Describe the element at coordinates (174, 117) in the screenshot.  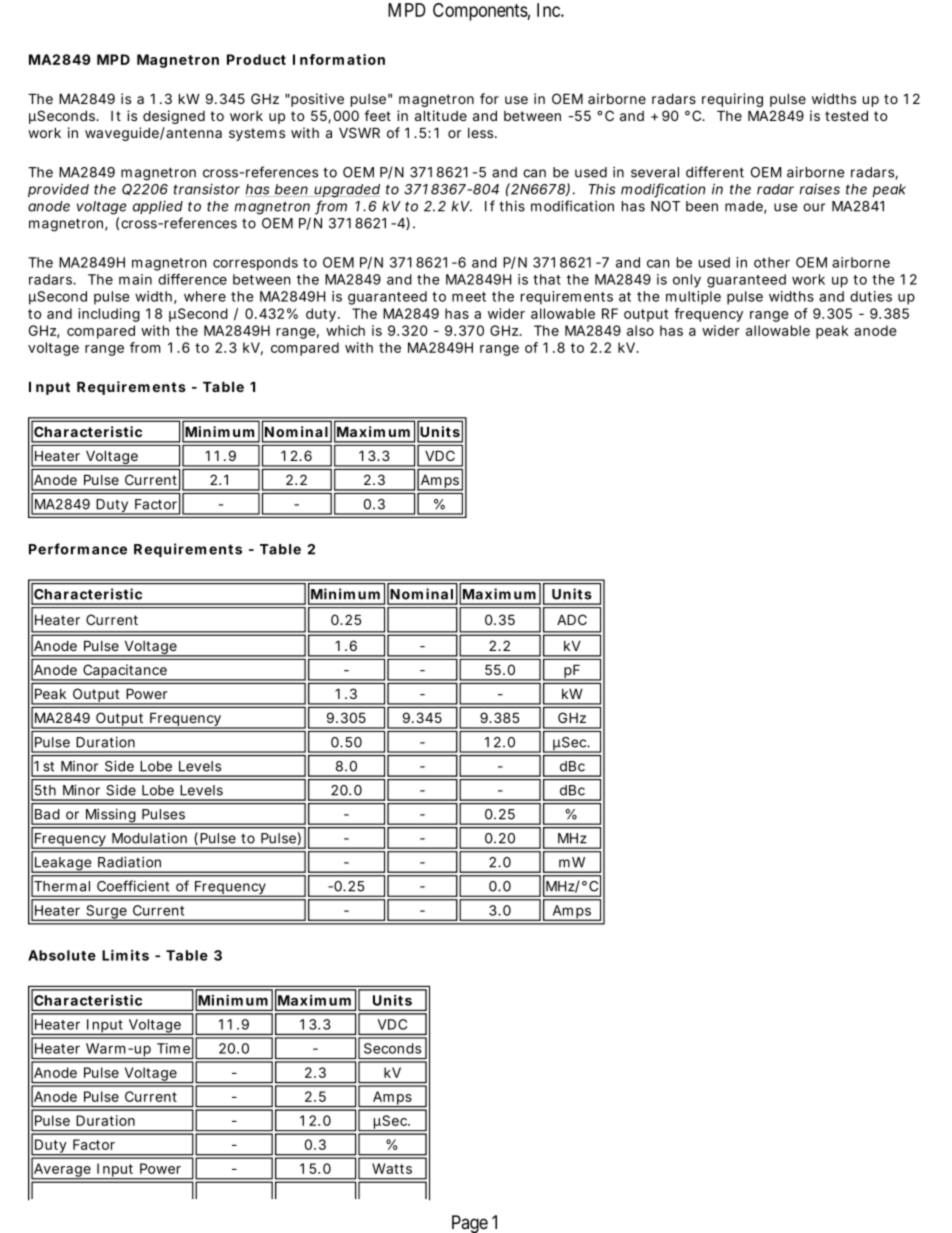
I see `designed` at that location.
